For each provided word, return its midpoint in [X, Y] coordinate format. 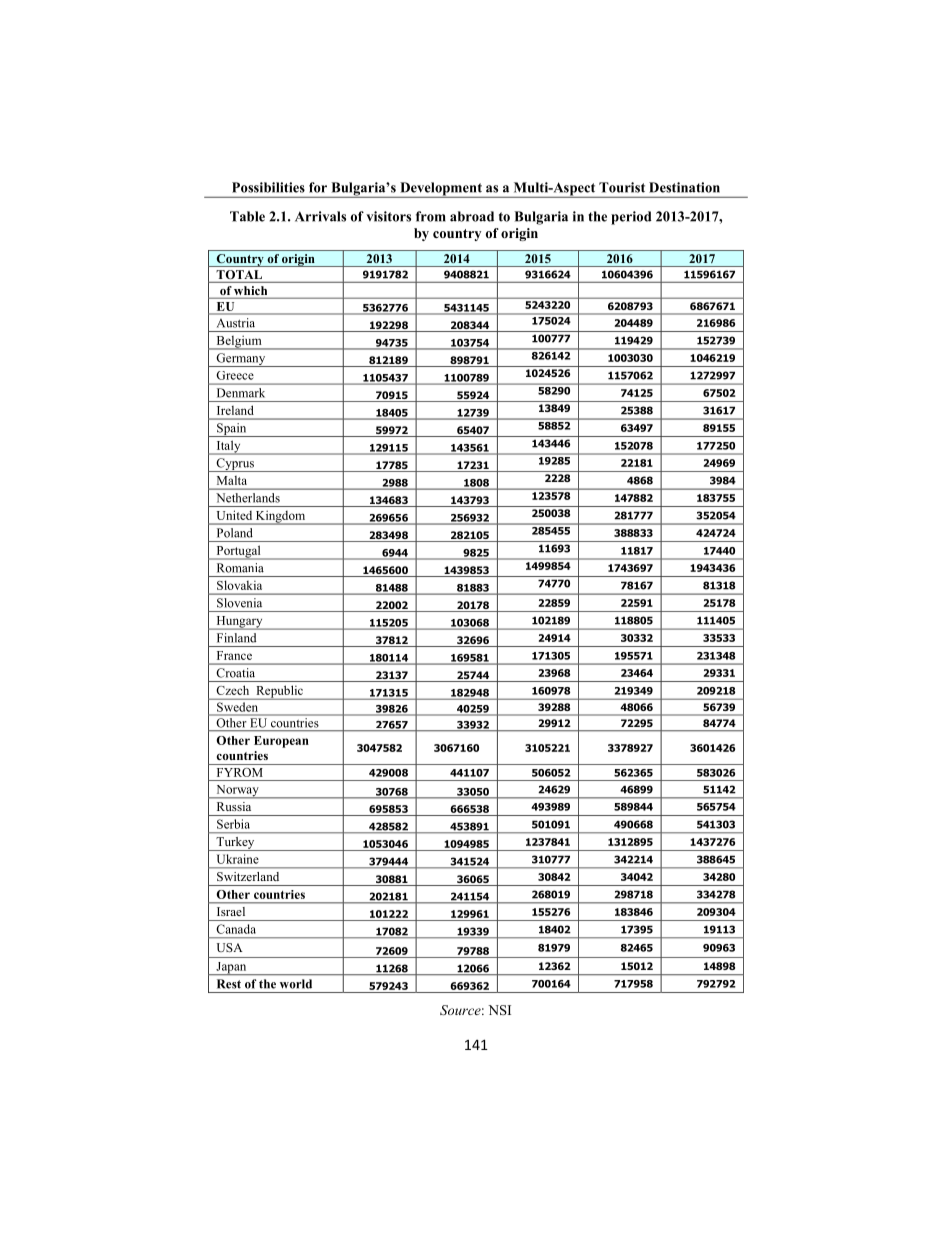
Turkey [235, 844]
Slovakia [239, 585]
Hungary [239, 623]
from [431, 216]
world [296, 984]
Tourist [622, 187]
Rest [229, 984]
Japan [231, 969]
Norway [237, 792]
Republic [279, 692]
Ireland [235, 410]
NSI [499, 1010]
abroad [472, 216]
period [631, 218]
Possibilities [268, 187]
